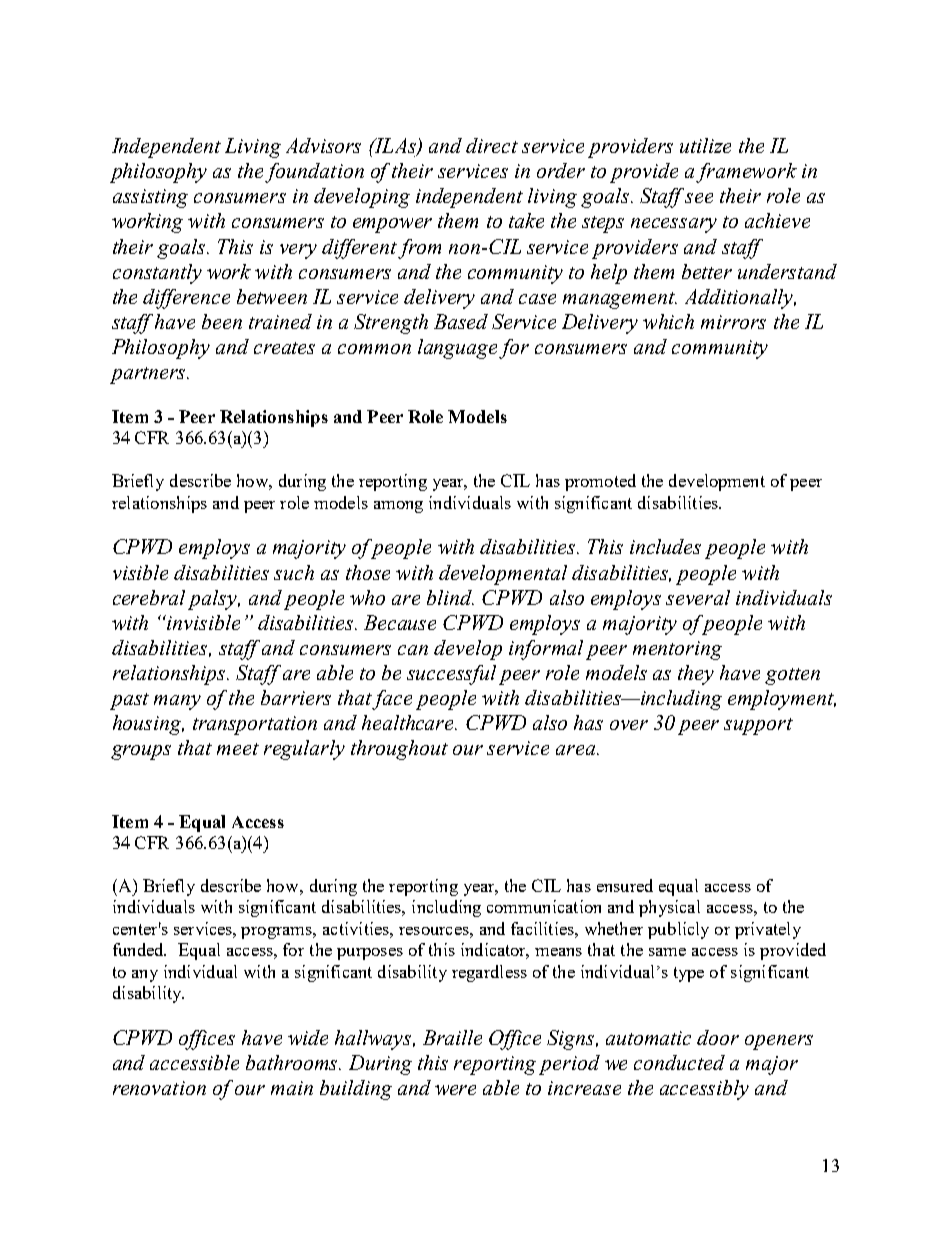  I want to click on Braille, so click(452, 1037).
